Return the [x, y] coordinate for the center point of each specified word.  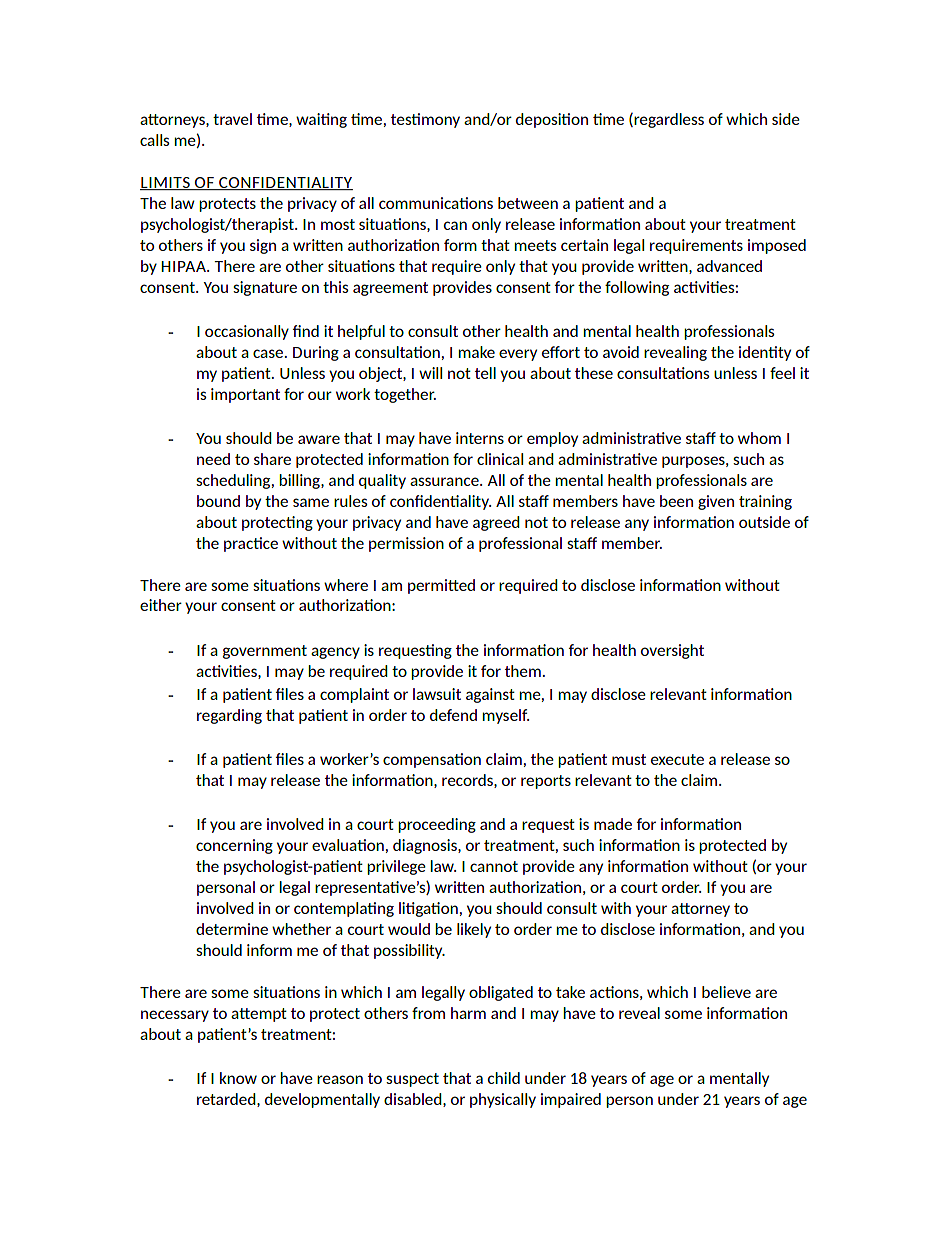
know [238, 1078]
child [504, 1078]
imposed [777, 246]
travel [232, 119]
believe [726, 992]
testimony [425, 120]
